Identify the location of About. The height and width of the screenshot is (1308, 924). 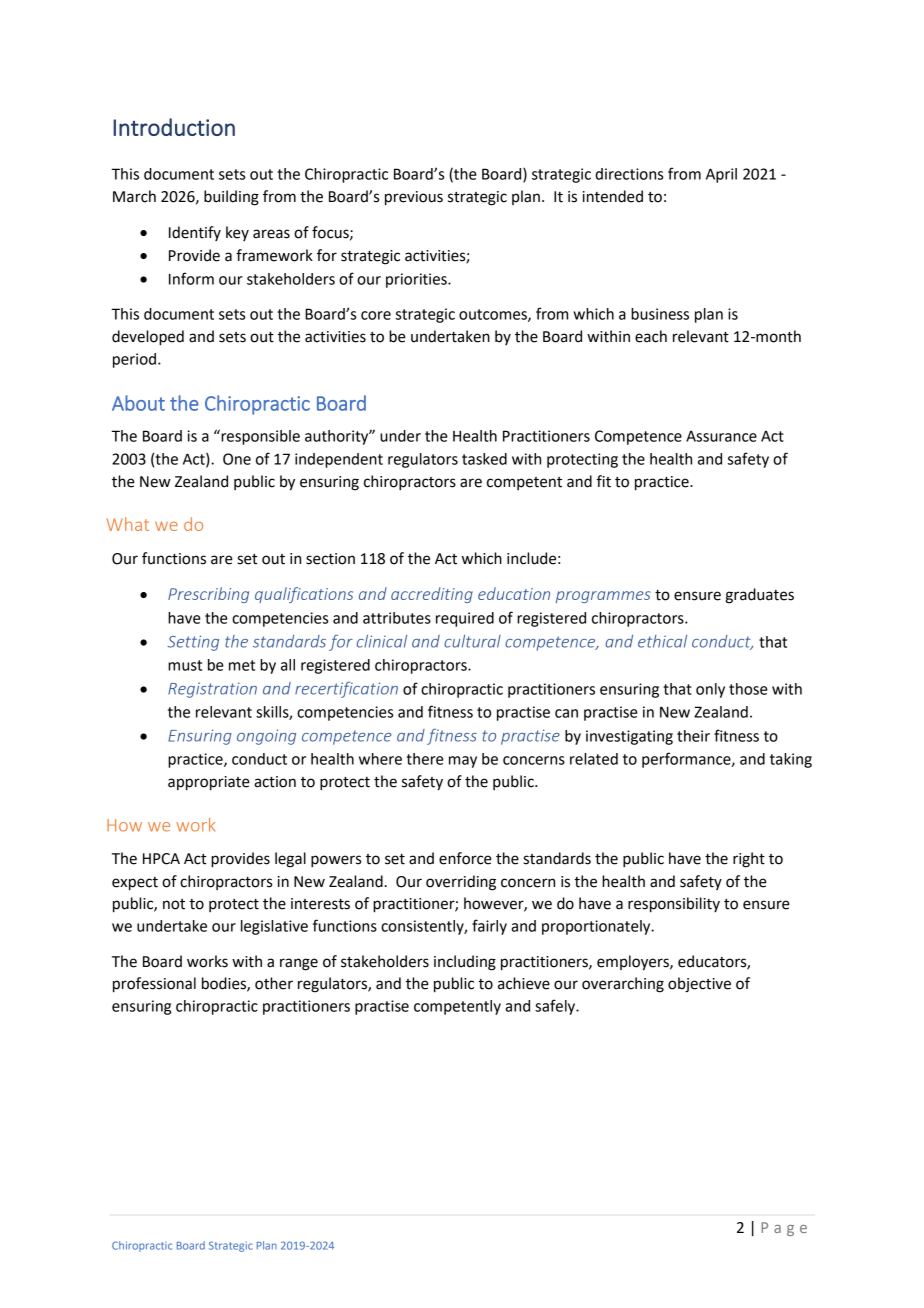
(138, 403).
